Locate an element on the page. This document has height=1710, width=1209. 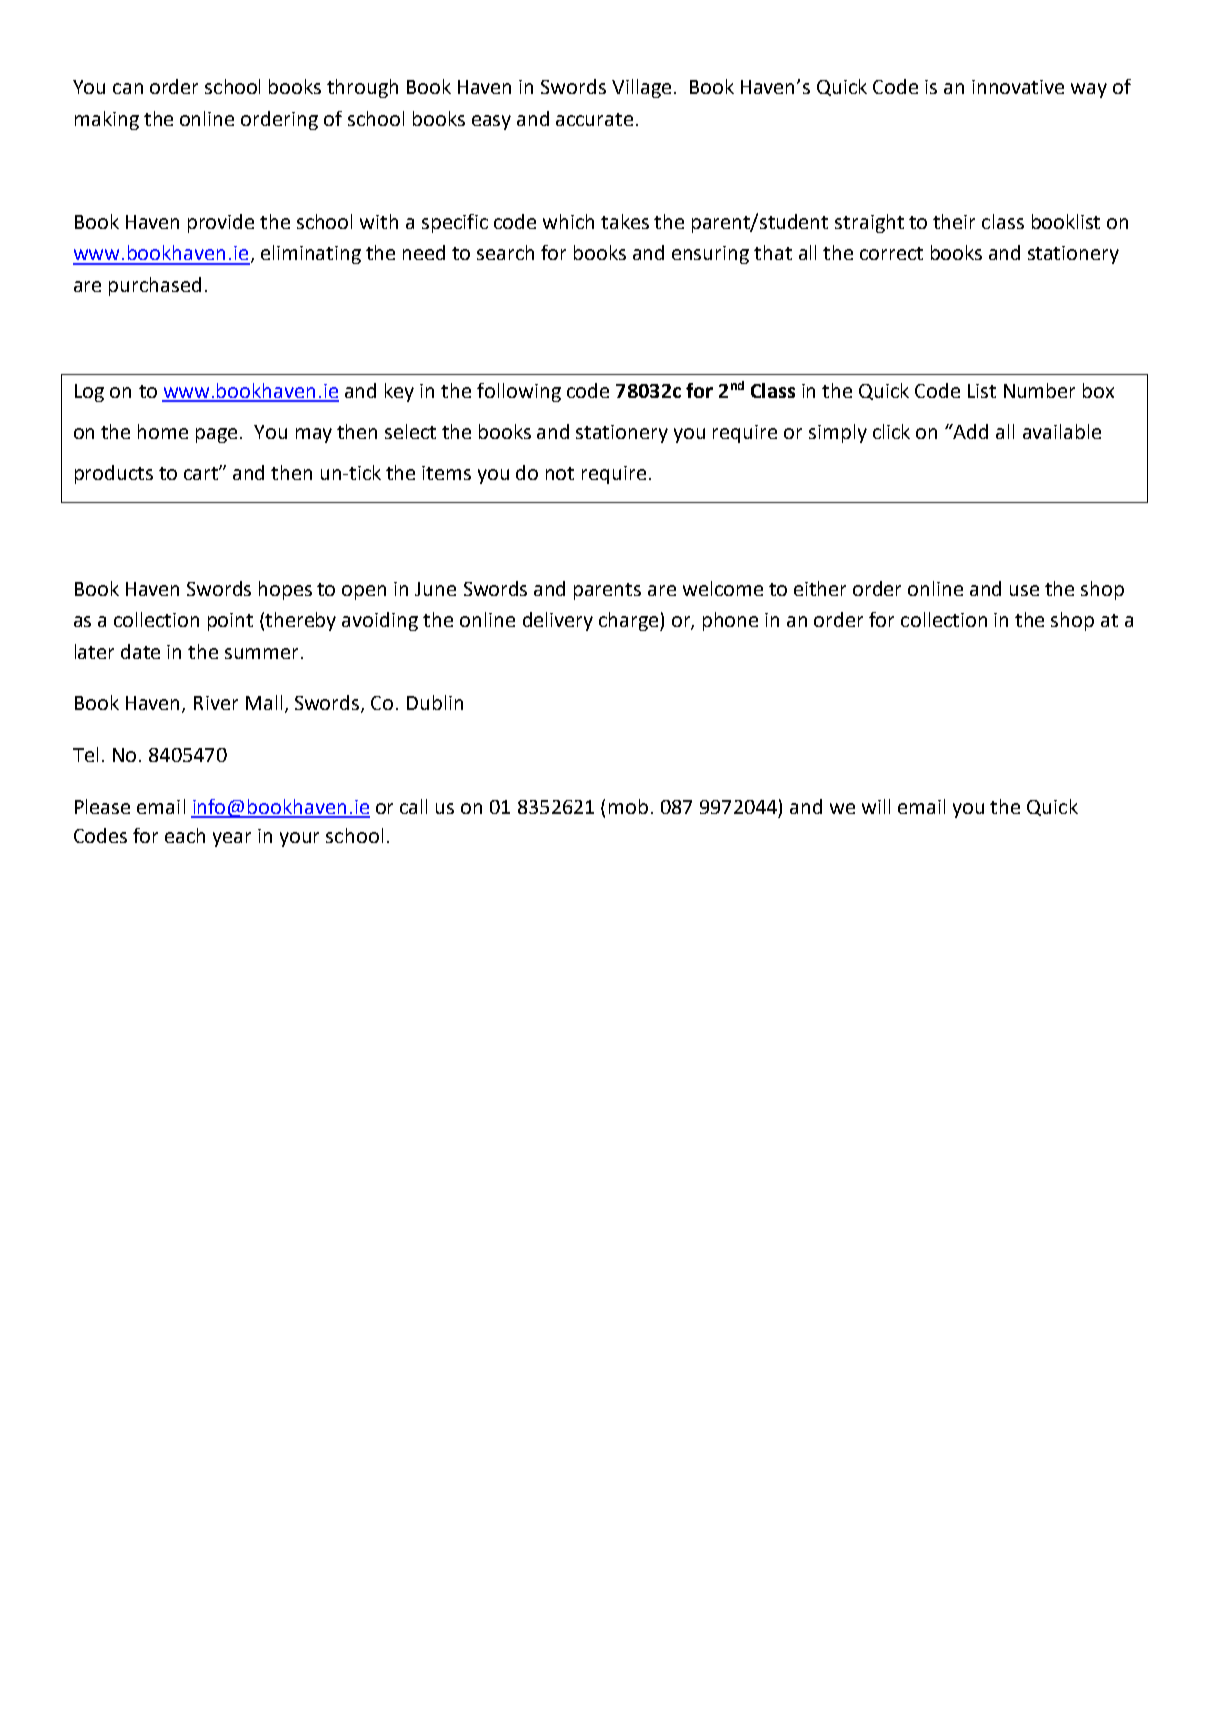
innovative is located at coordinates (1018, 87).
